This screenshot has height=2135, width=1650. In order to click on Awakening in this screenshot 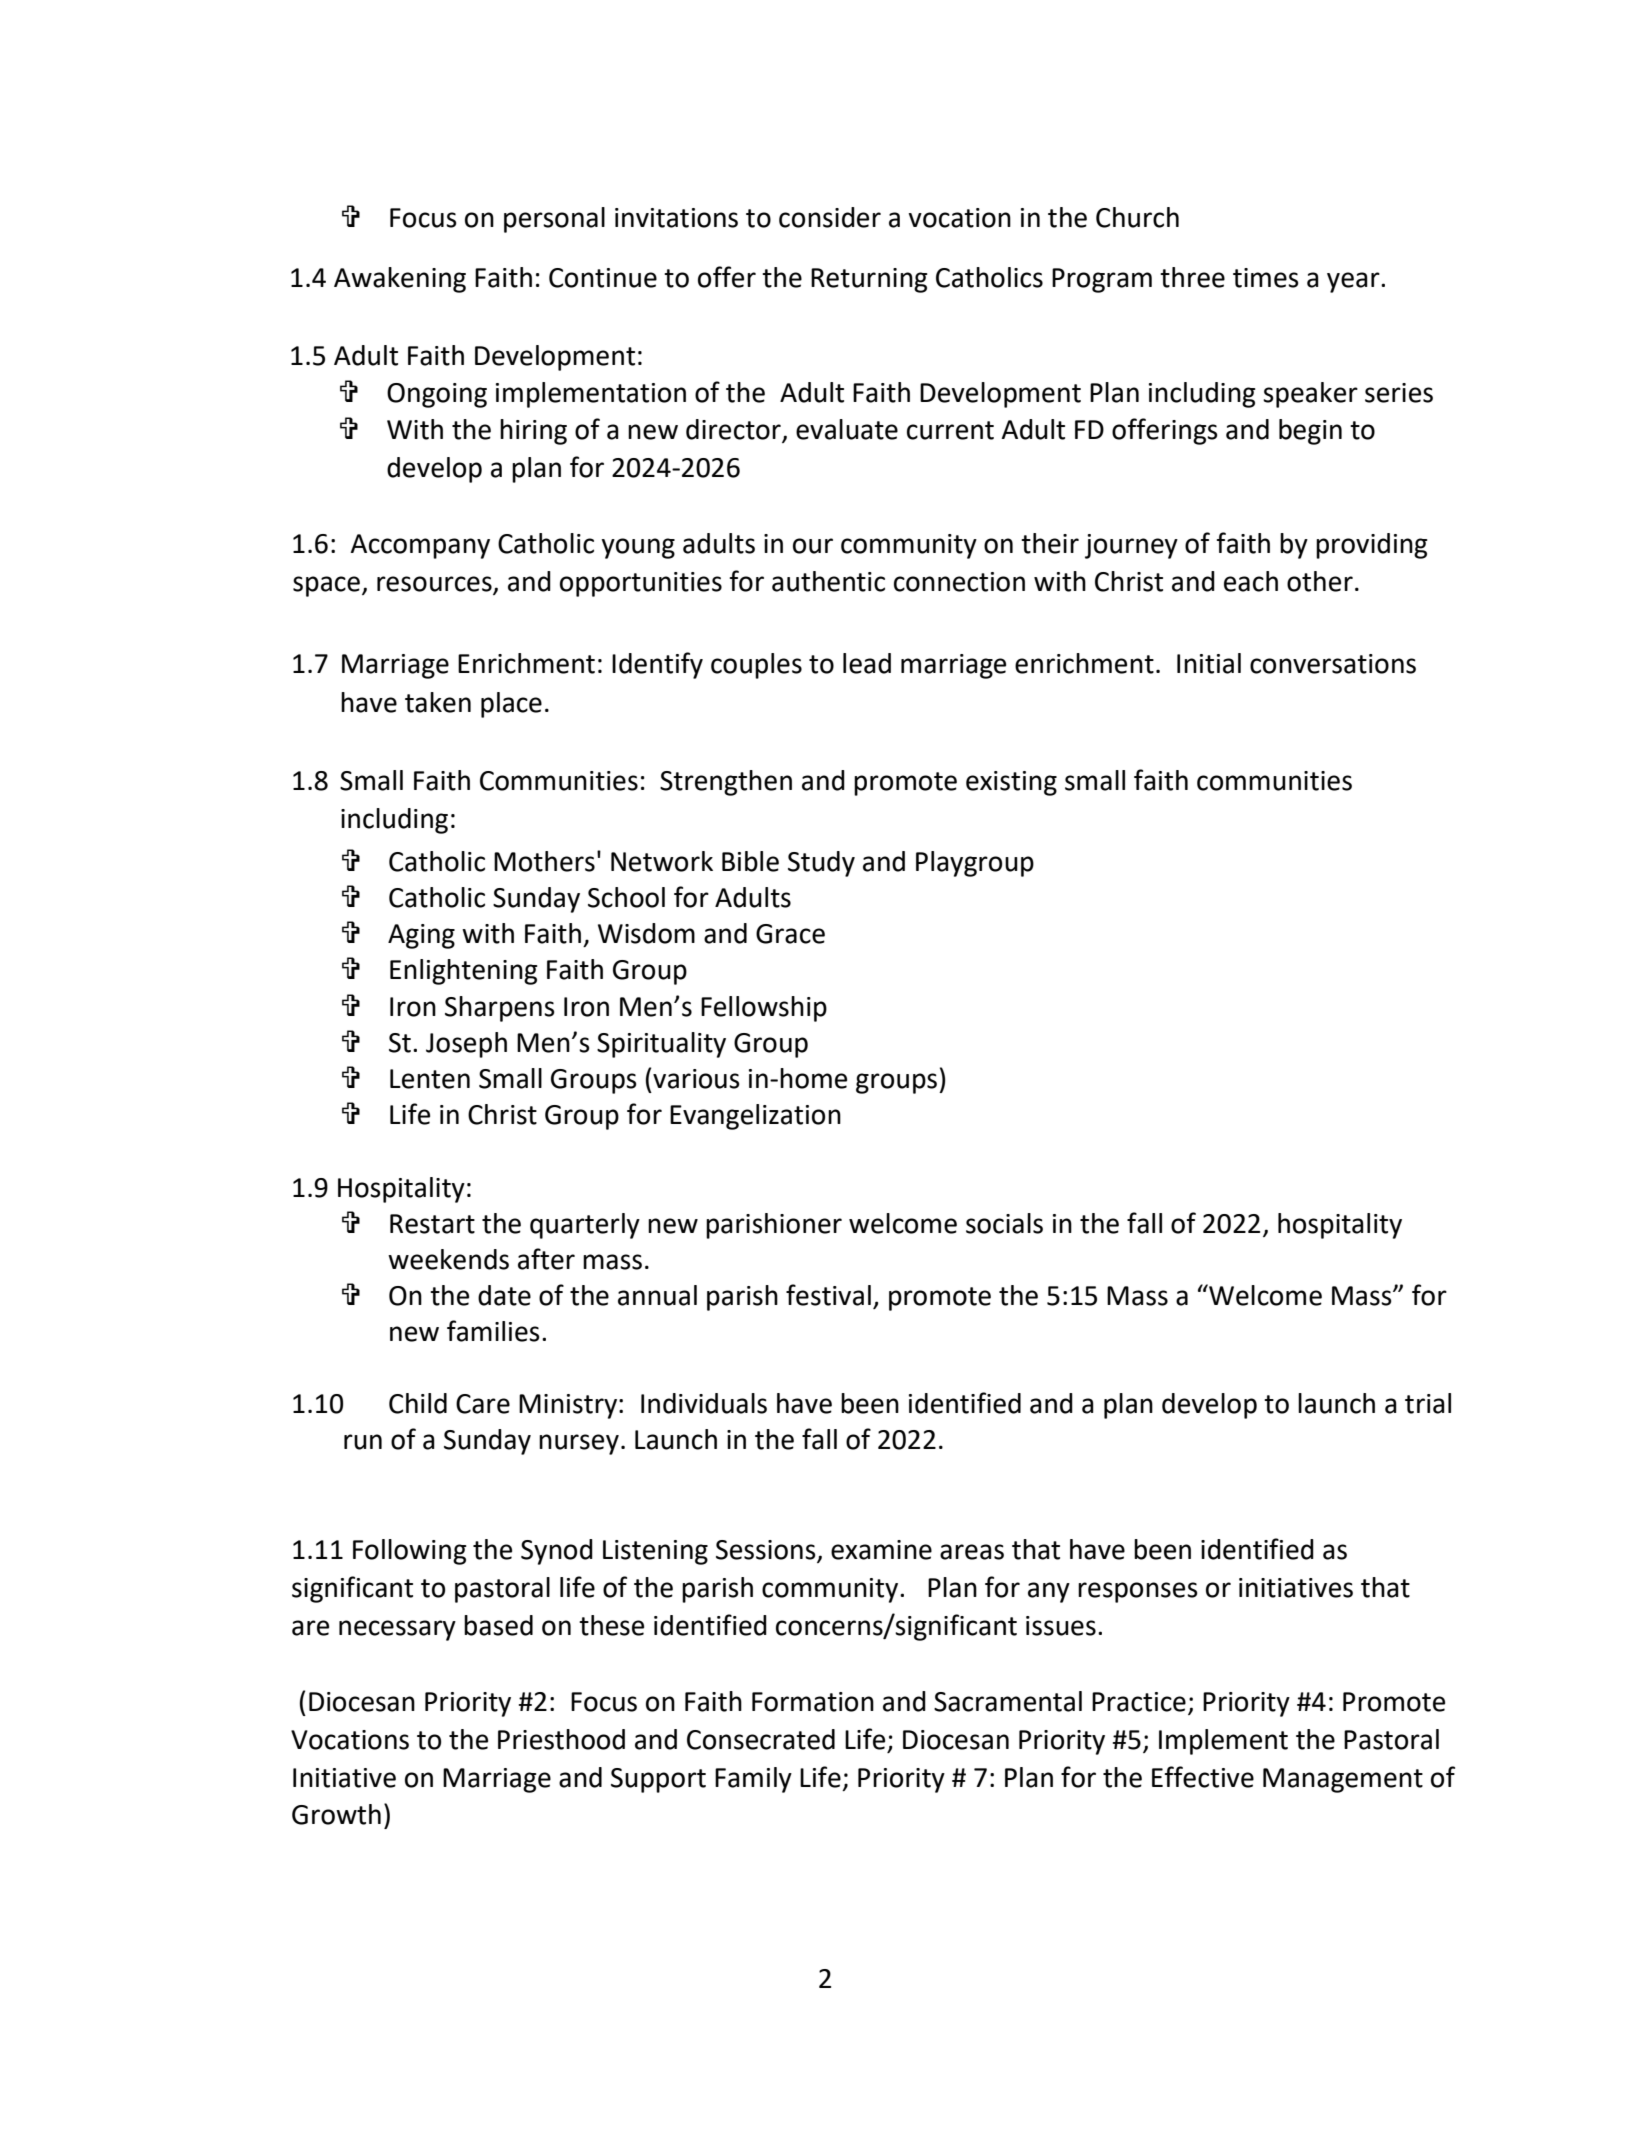, I will do `click(400, 280)`.
